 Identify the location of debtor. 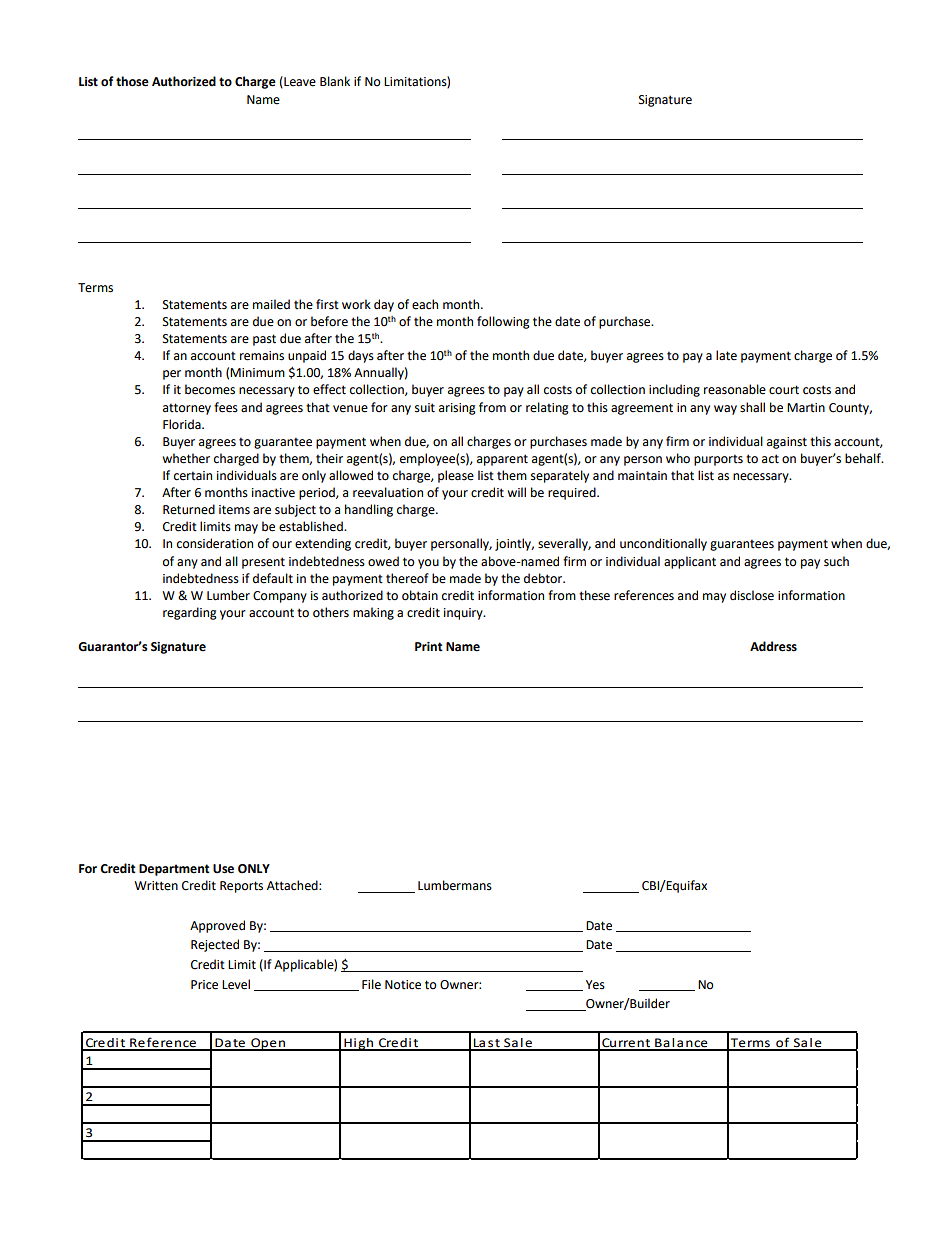
(544, 578).
